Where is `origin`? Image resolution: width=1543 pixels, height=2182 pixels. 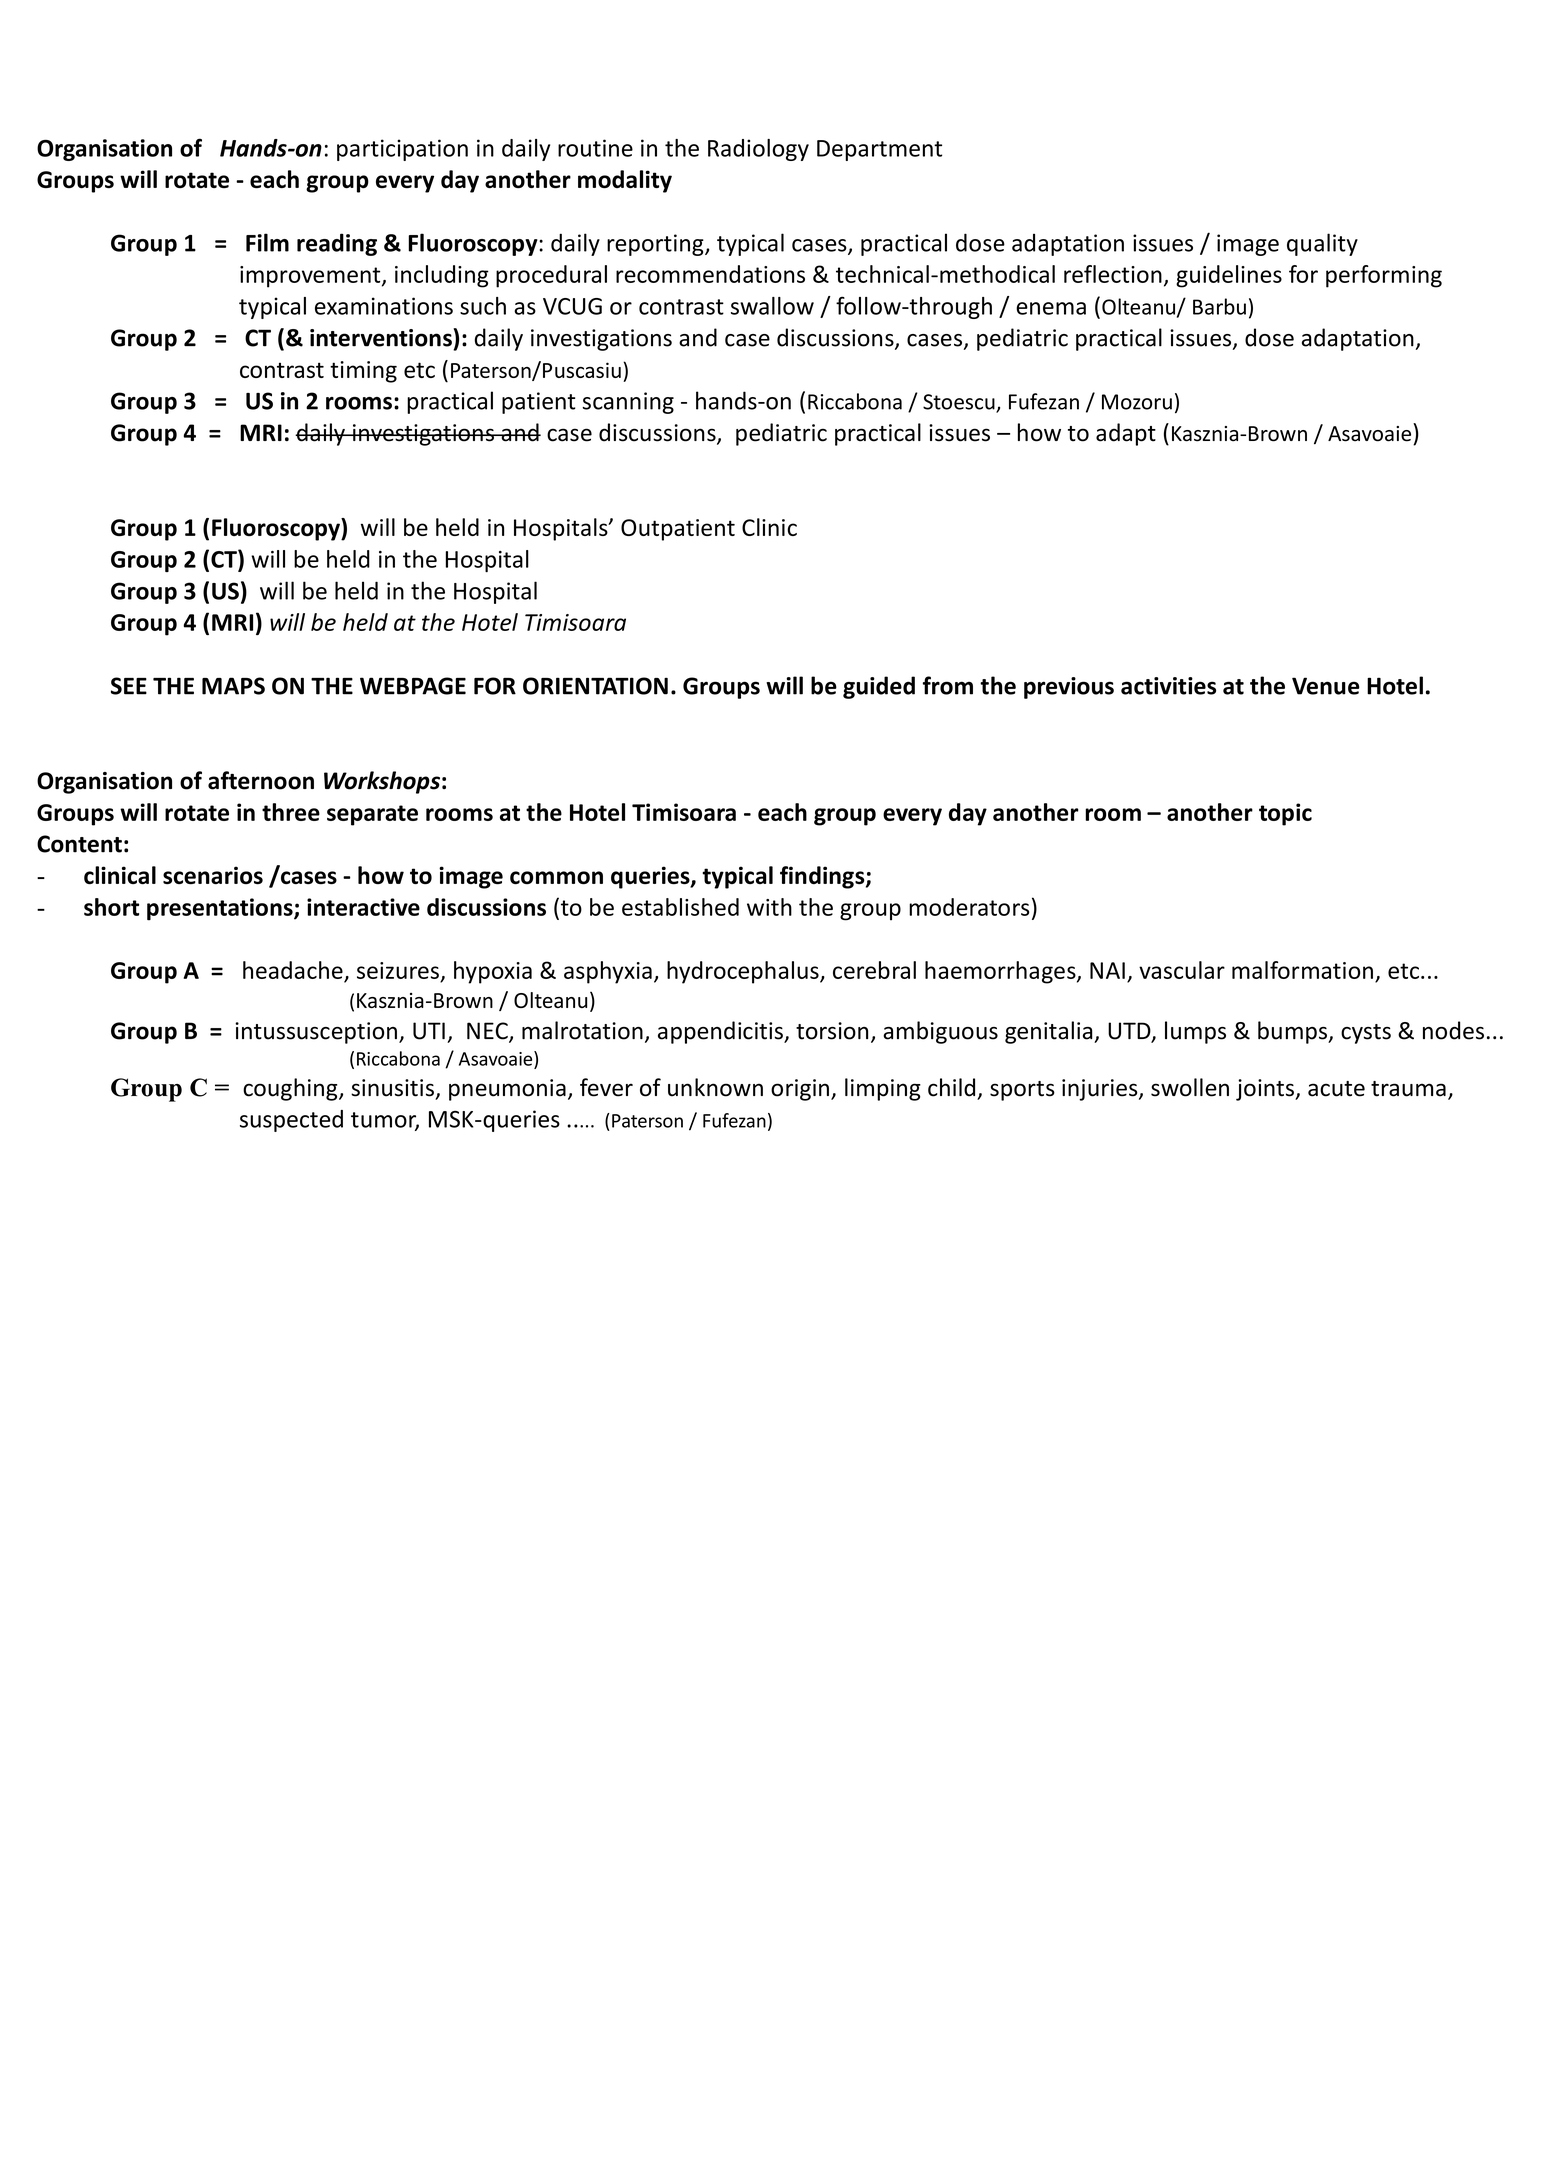
origin is located at coordinates (800, 1090).
